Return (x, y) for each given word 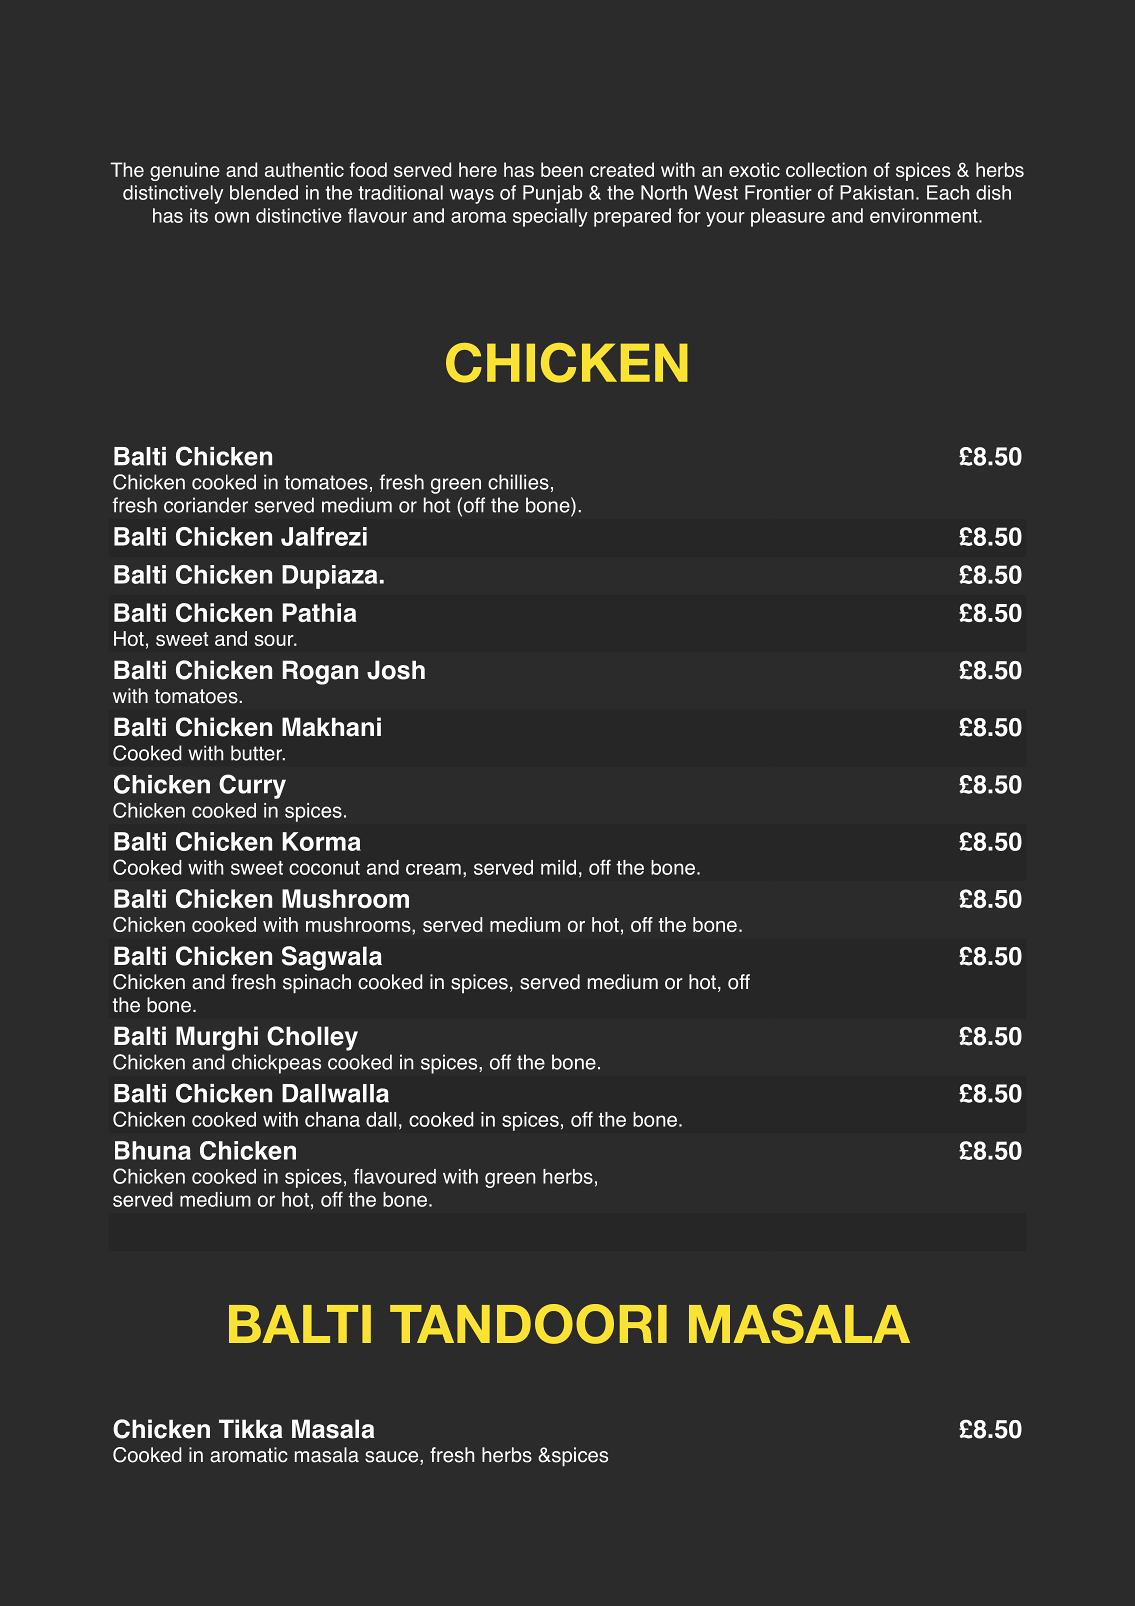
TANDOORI (528, 1324)
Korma (321, 841)
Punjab (552, 194)
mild (558, 867)
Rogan (320, 672)
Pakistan (877, 192)
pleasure (788, 217)
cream (433, 869)
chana (332, 1119)
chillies (518, 482)
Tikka (251, 1429)
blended (264, 192)
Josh (396, 670)
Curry (252, 786)
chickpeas (276, 1064)
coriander (206, 505)
